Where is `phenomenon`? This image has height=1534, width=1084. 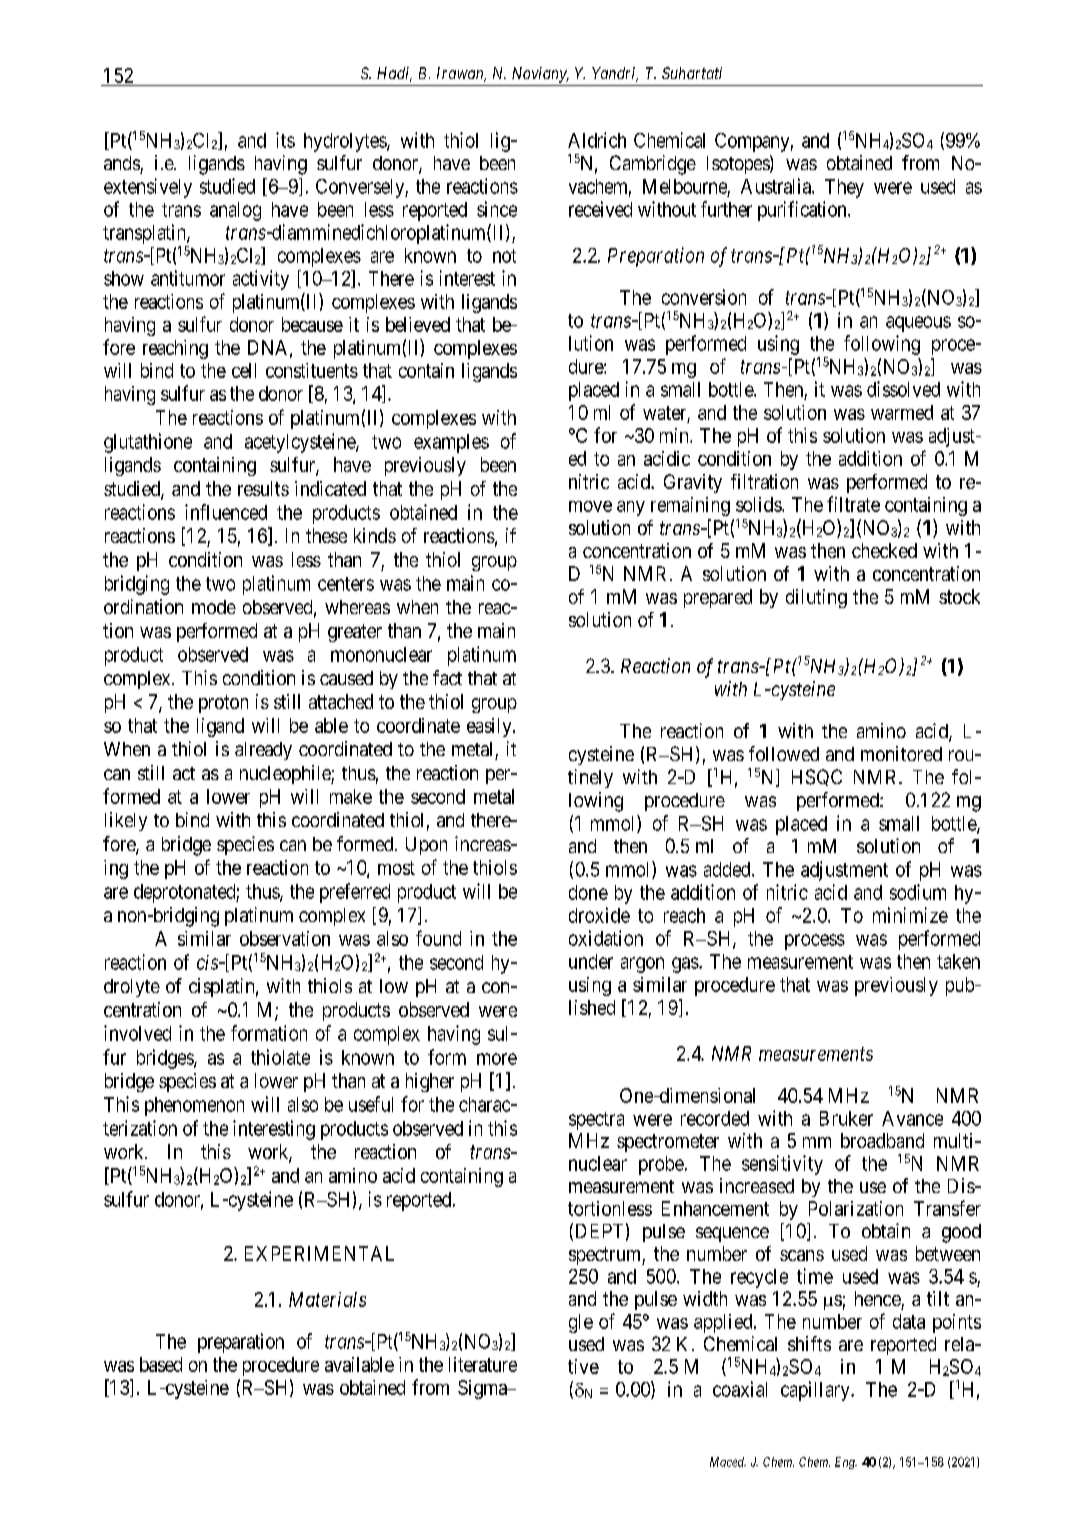 phenomenon is located at coordinates (194, 1106).
